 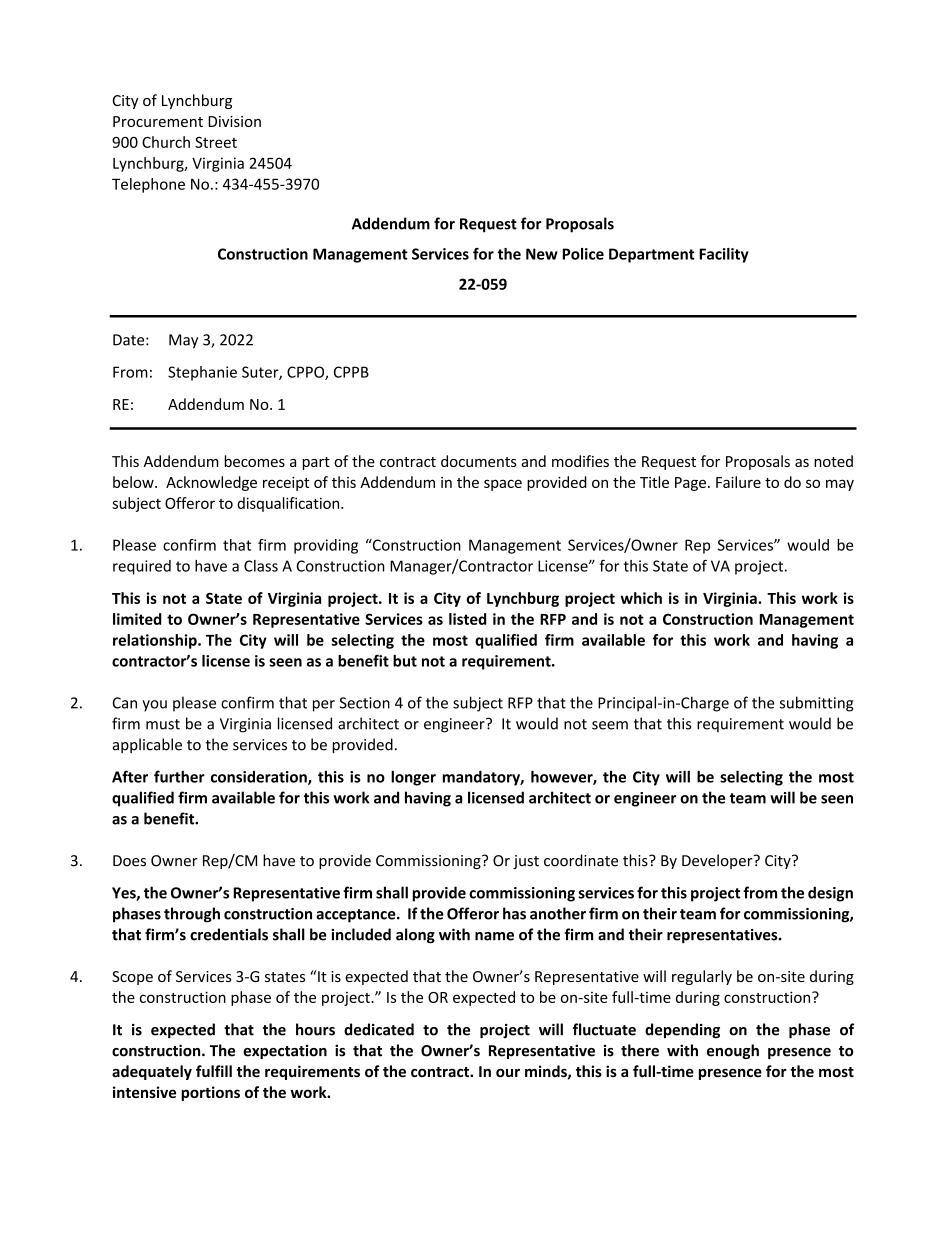 I want to click on Street, so click(x=216, y=142).
